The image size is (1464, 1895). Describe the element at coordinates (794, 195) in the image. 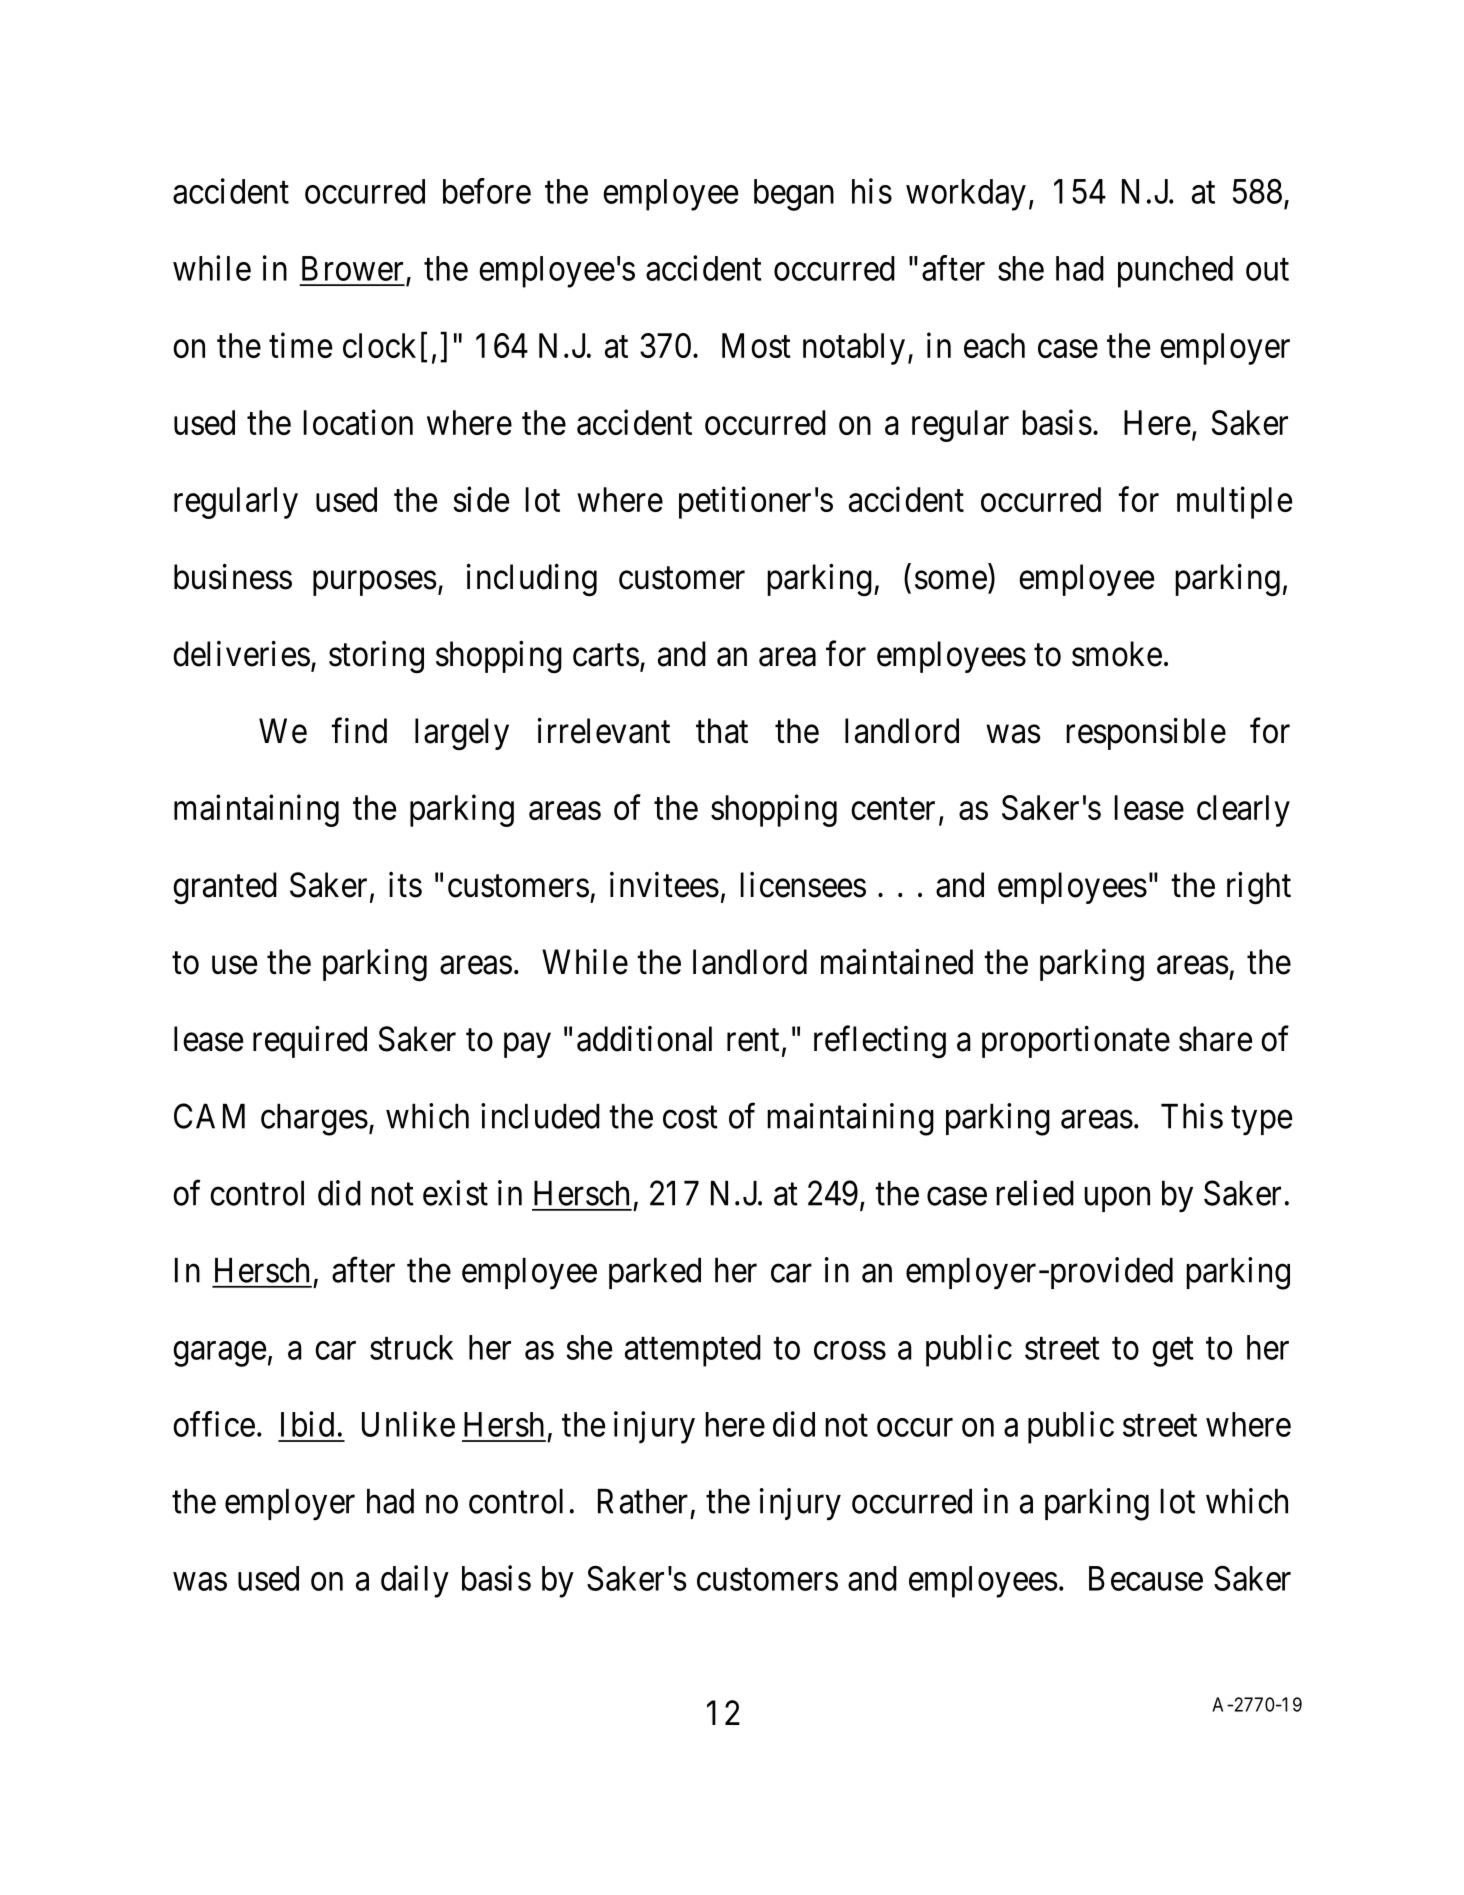

I see `began` at that location.
